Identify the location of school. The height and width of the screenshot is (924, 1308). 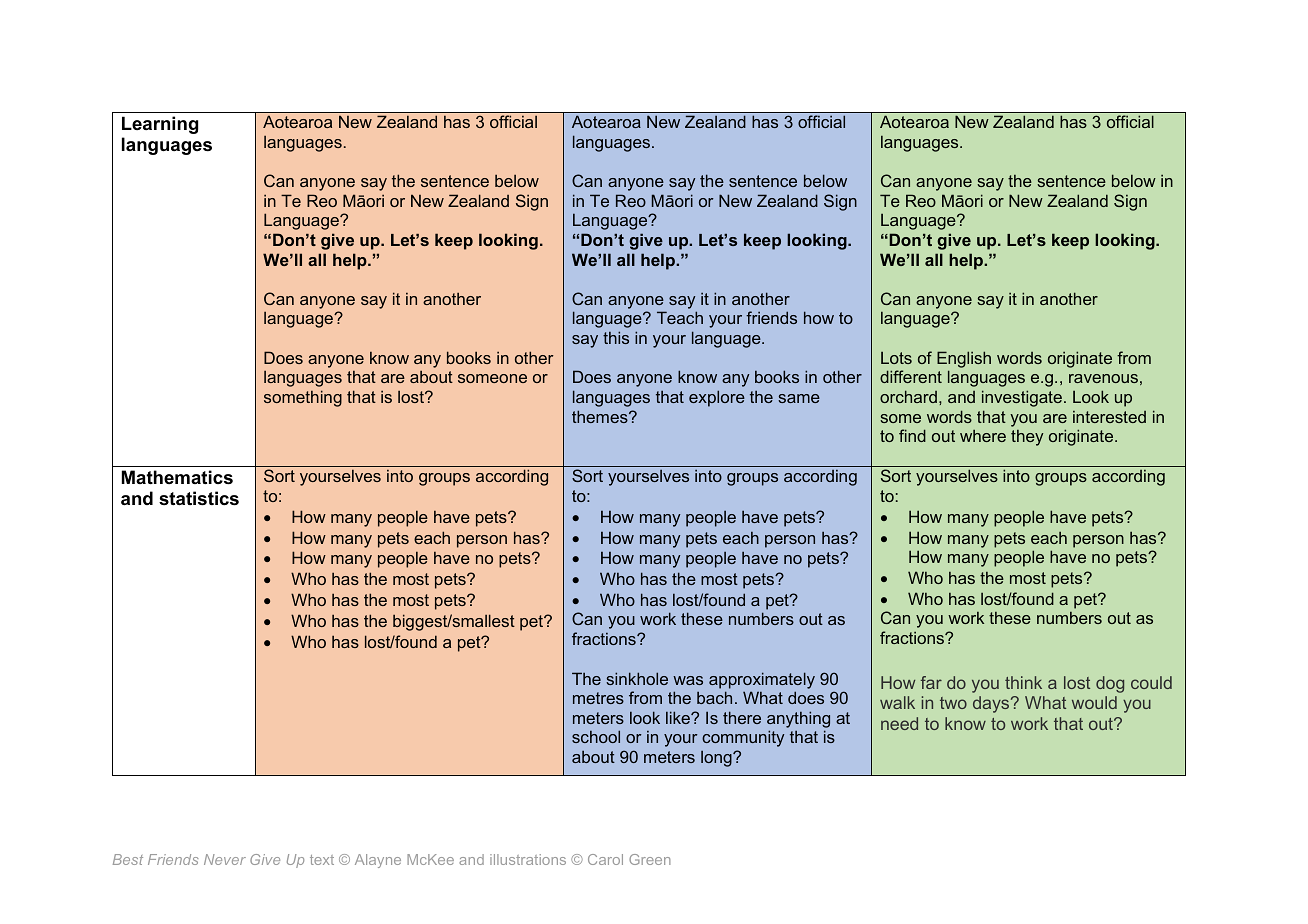
(596, 736).
